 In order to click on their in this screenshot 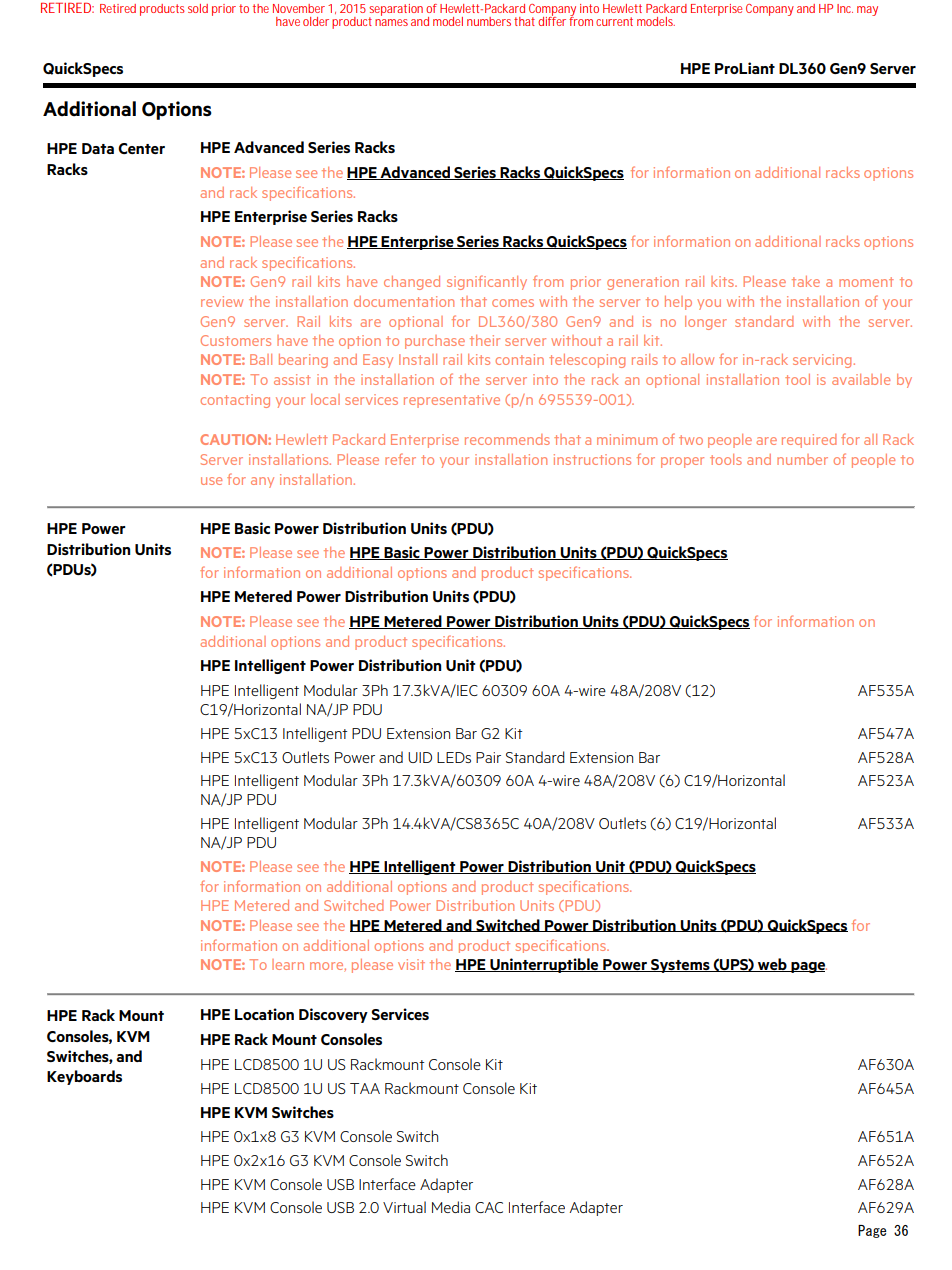, I will do `click(485, 340)`.
